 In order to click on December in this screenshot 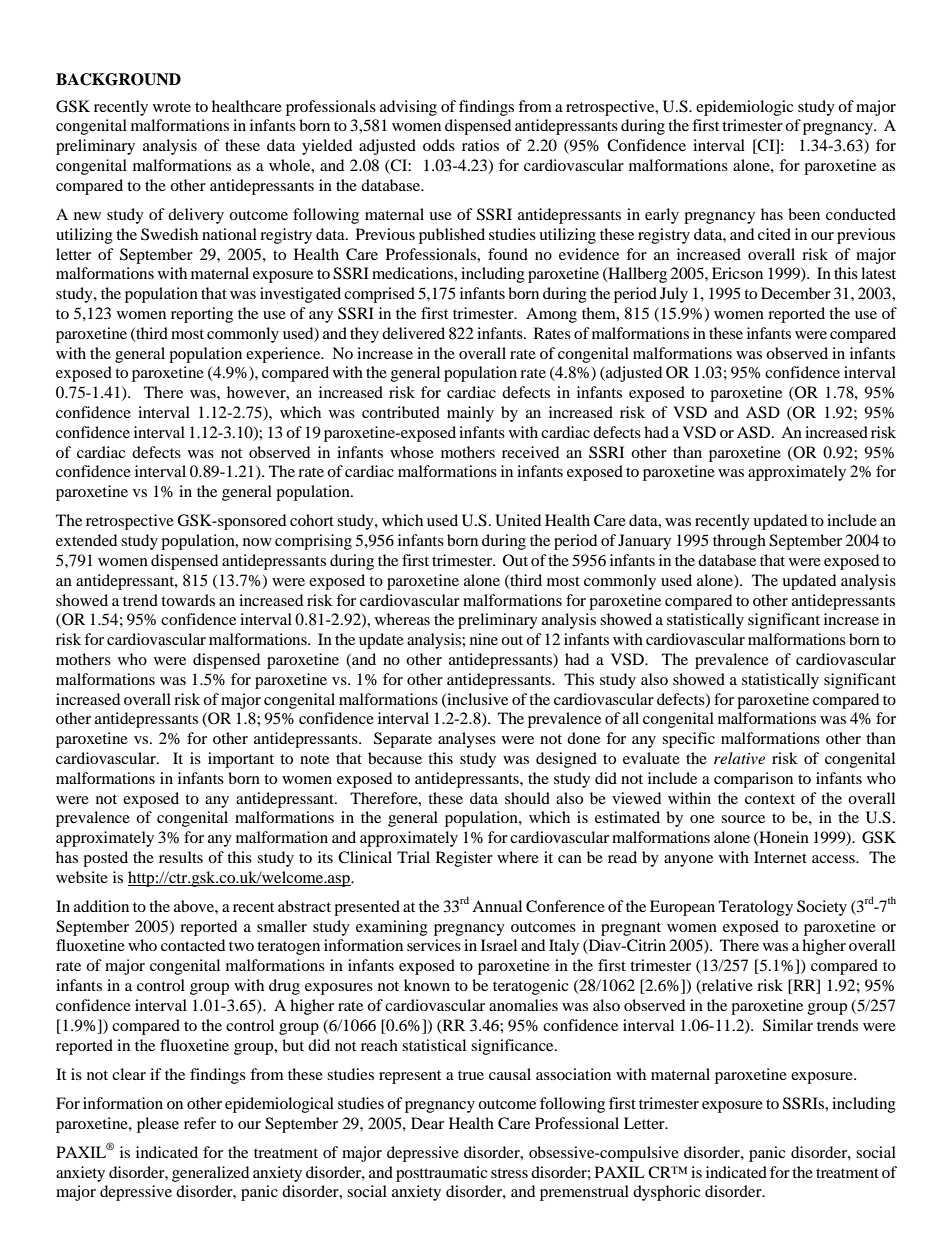, I will do `click(796, 293)`.
